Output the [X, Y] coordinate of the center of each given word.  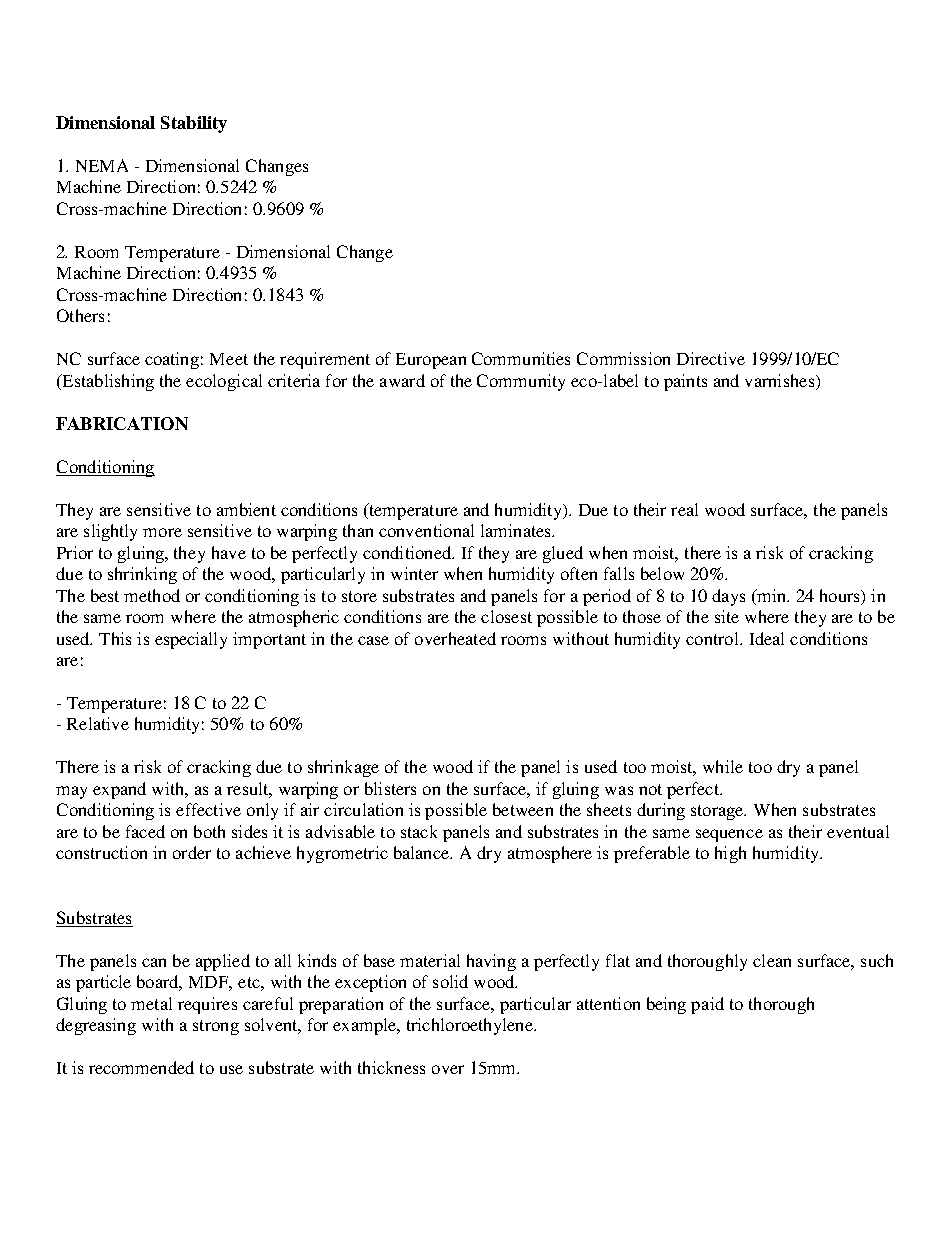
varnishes [781, 380]
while [723, 766]
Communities [521, 358]
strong [216, 1027]
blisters [390, 788]
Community [521, 382]
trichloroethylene [471, 1026]
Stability [194, 124]
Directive [711, 358]
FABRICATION [122, 423]
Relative [98, 723]
